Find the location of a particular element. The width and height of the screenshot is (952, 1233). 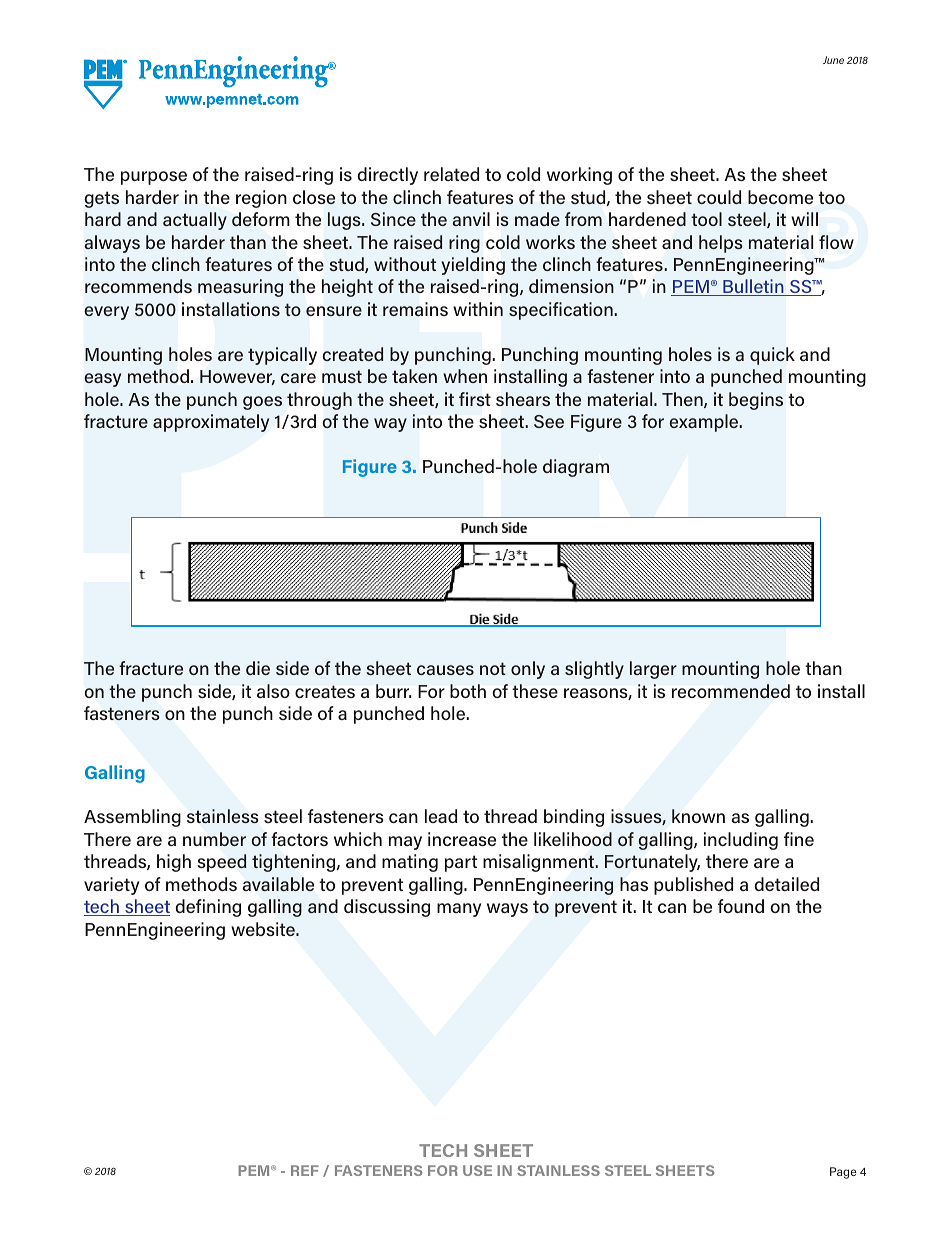

June is located at coordinates (833, 60).
